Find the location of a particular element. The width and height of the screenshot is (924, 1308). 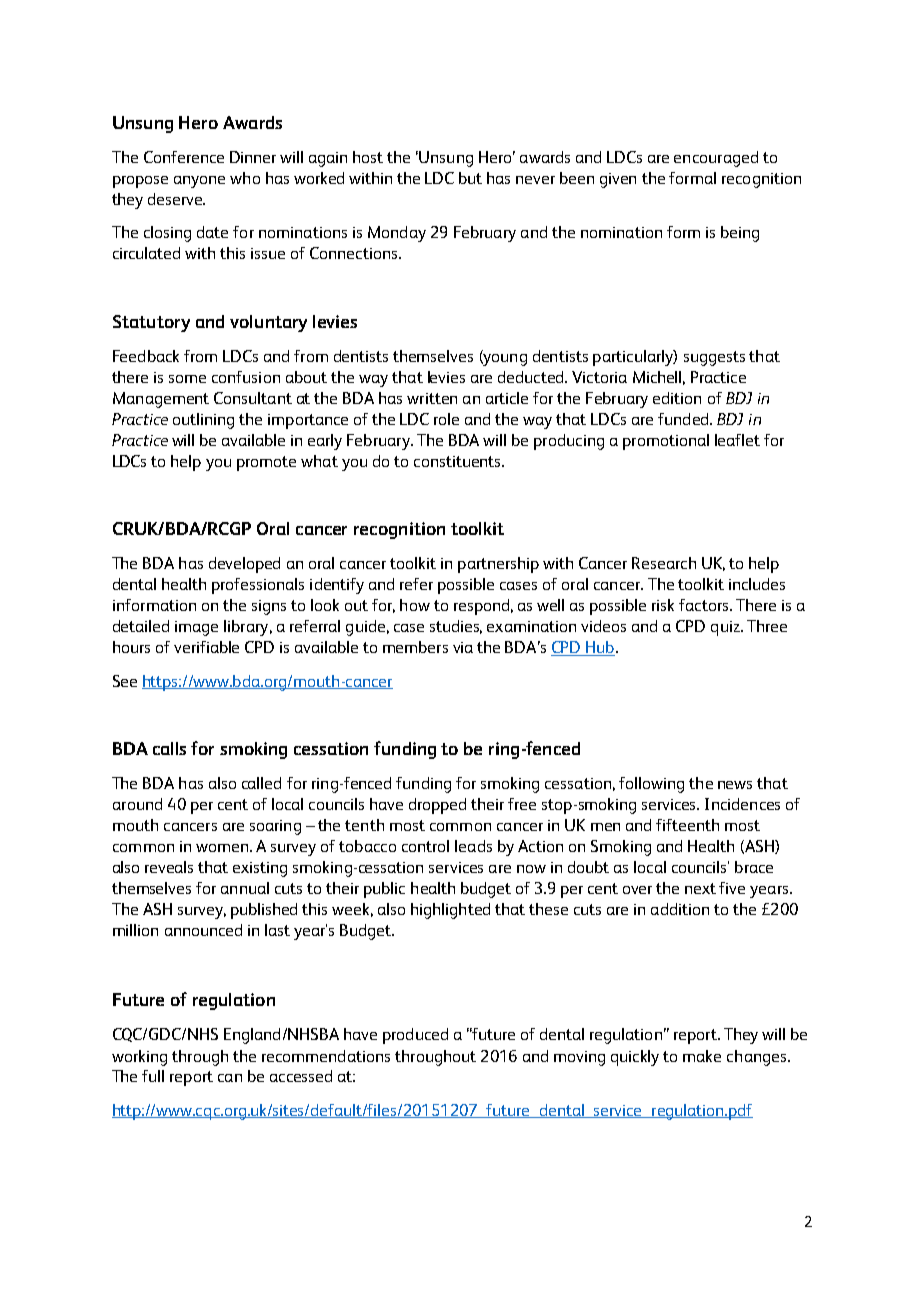

produced is located at coordinates (415, 1036).
